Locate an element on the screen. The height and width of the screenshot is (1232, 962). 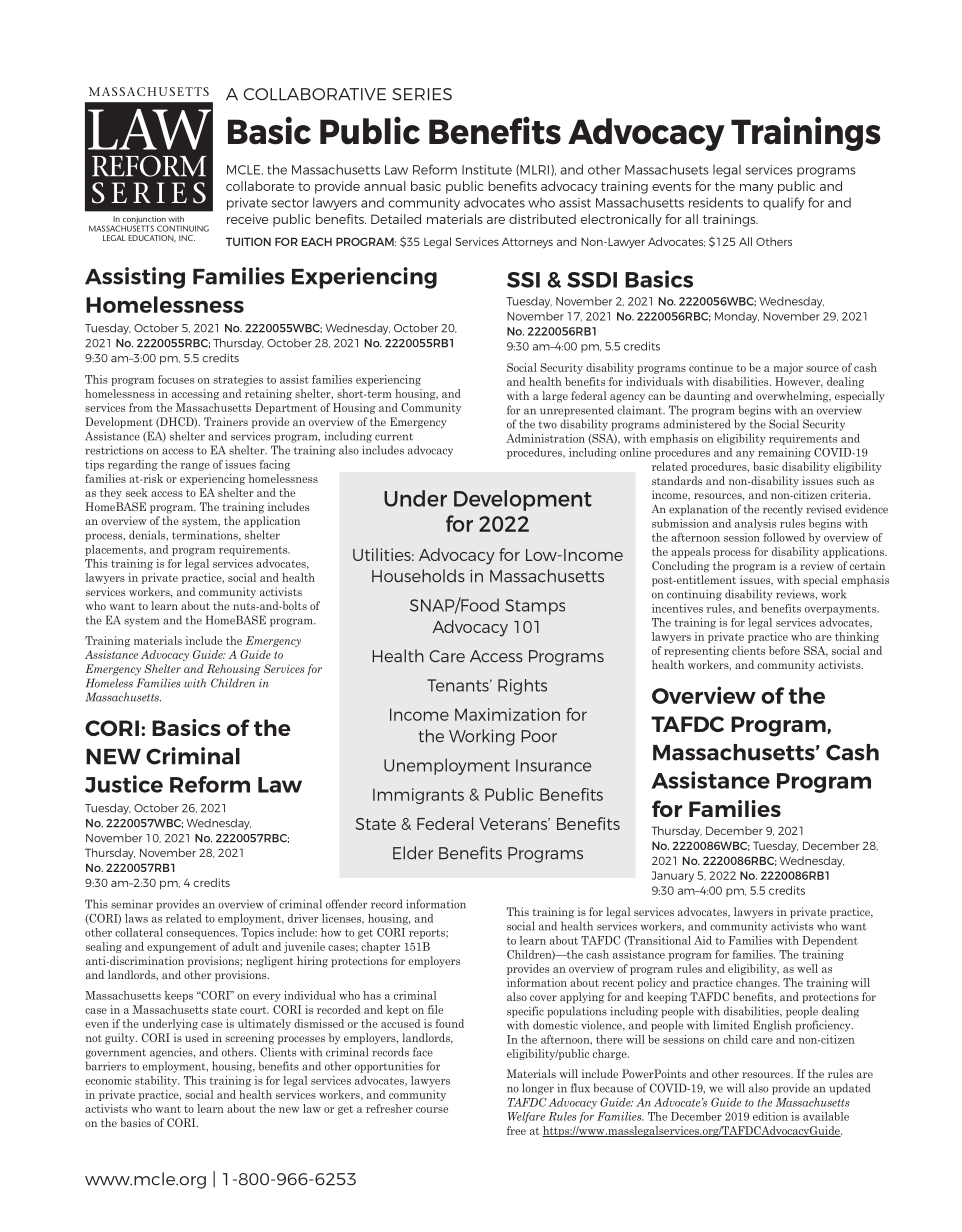
Stamps is located at coordinates (535, 607).
